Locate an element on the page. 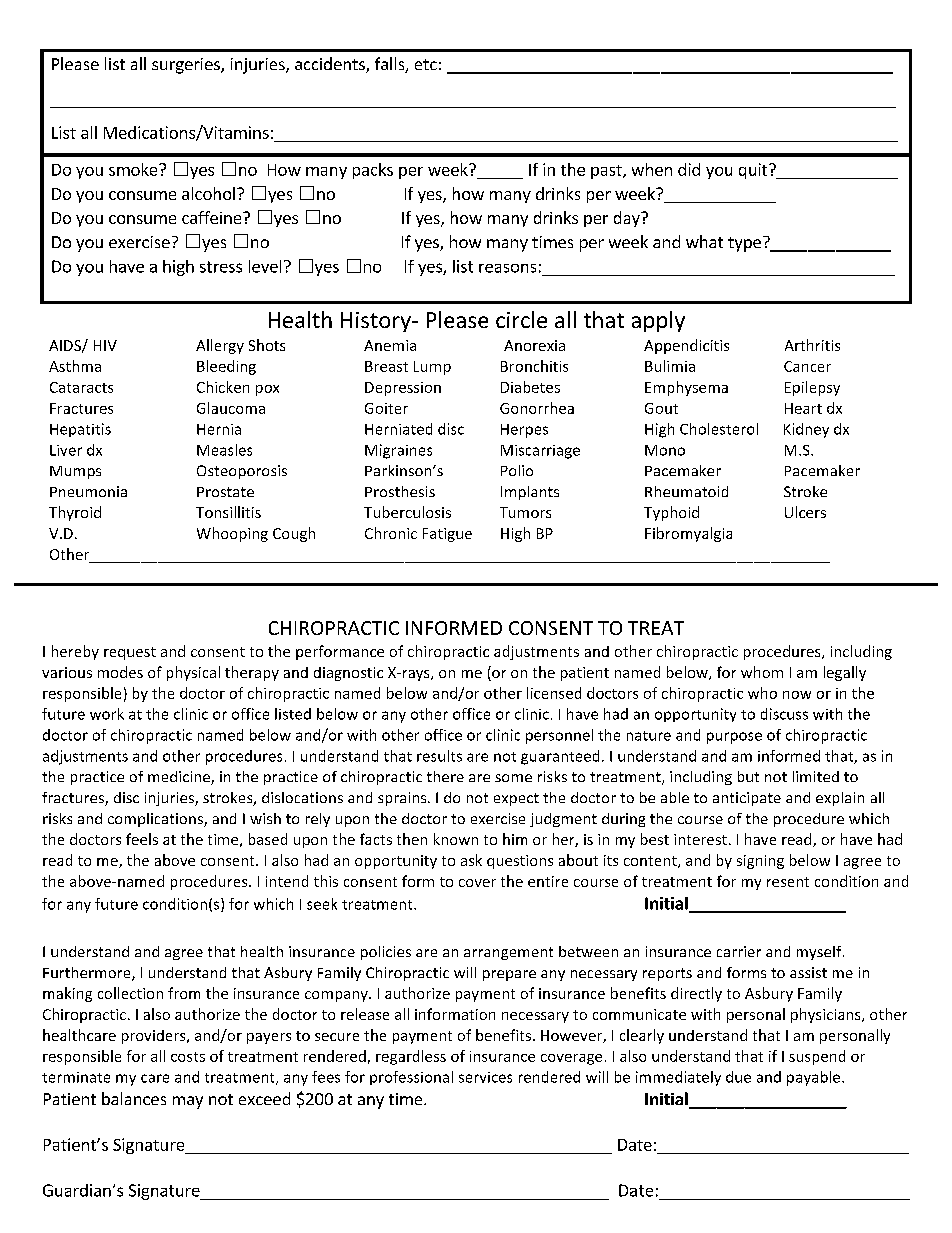 This image has height=1233, width=952. surgeries is located at coordinates (187, 66).
